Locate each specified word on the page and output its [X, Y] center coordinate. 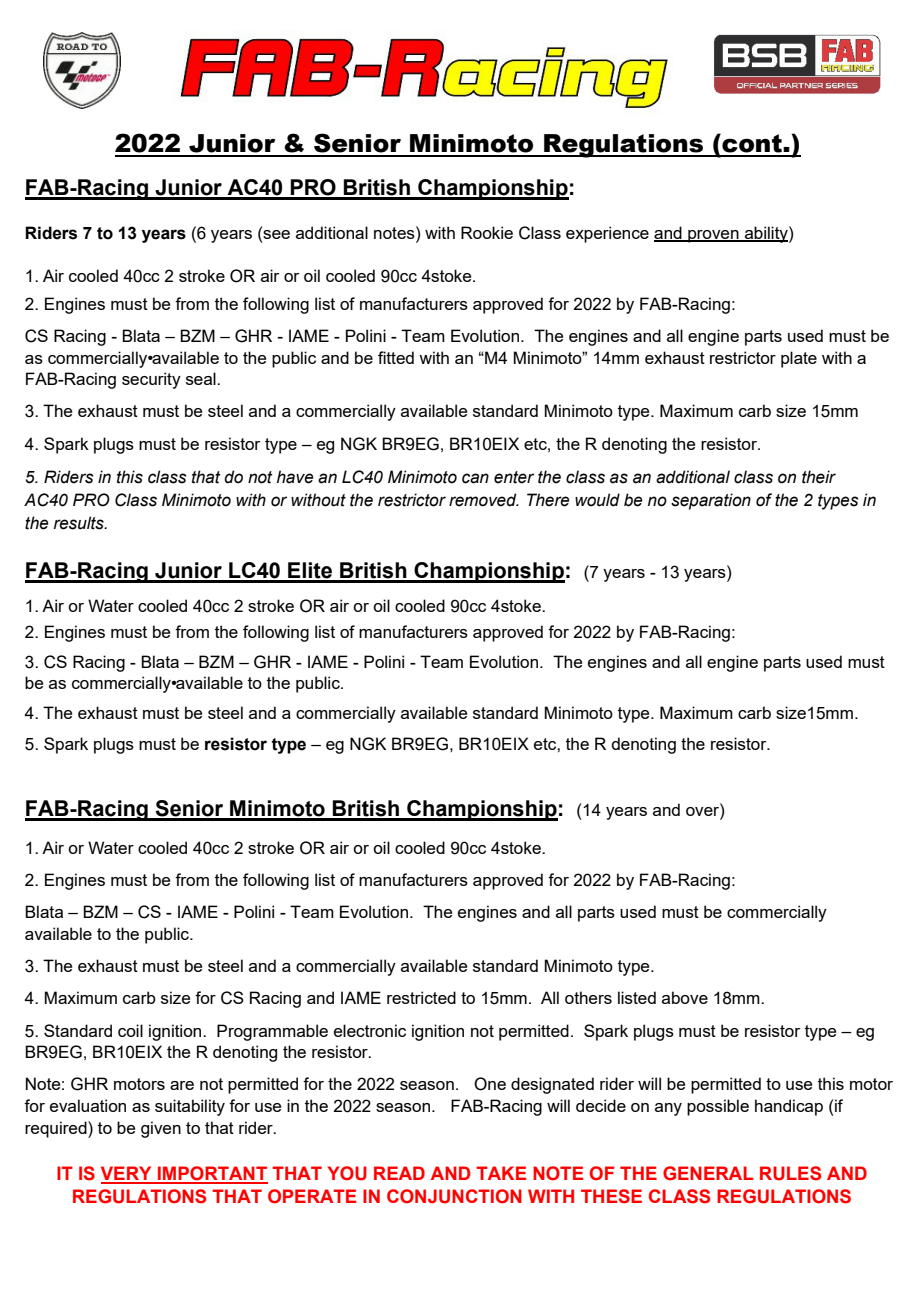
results [80, 523]
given [161, 1129]
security [151, 380]
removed [484, 500]
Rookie [487, 232]
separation [711, 501]
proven [713, 236]
